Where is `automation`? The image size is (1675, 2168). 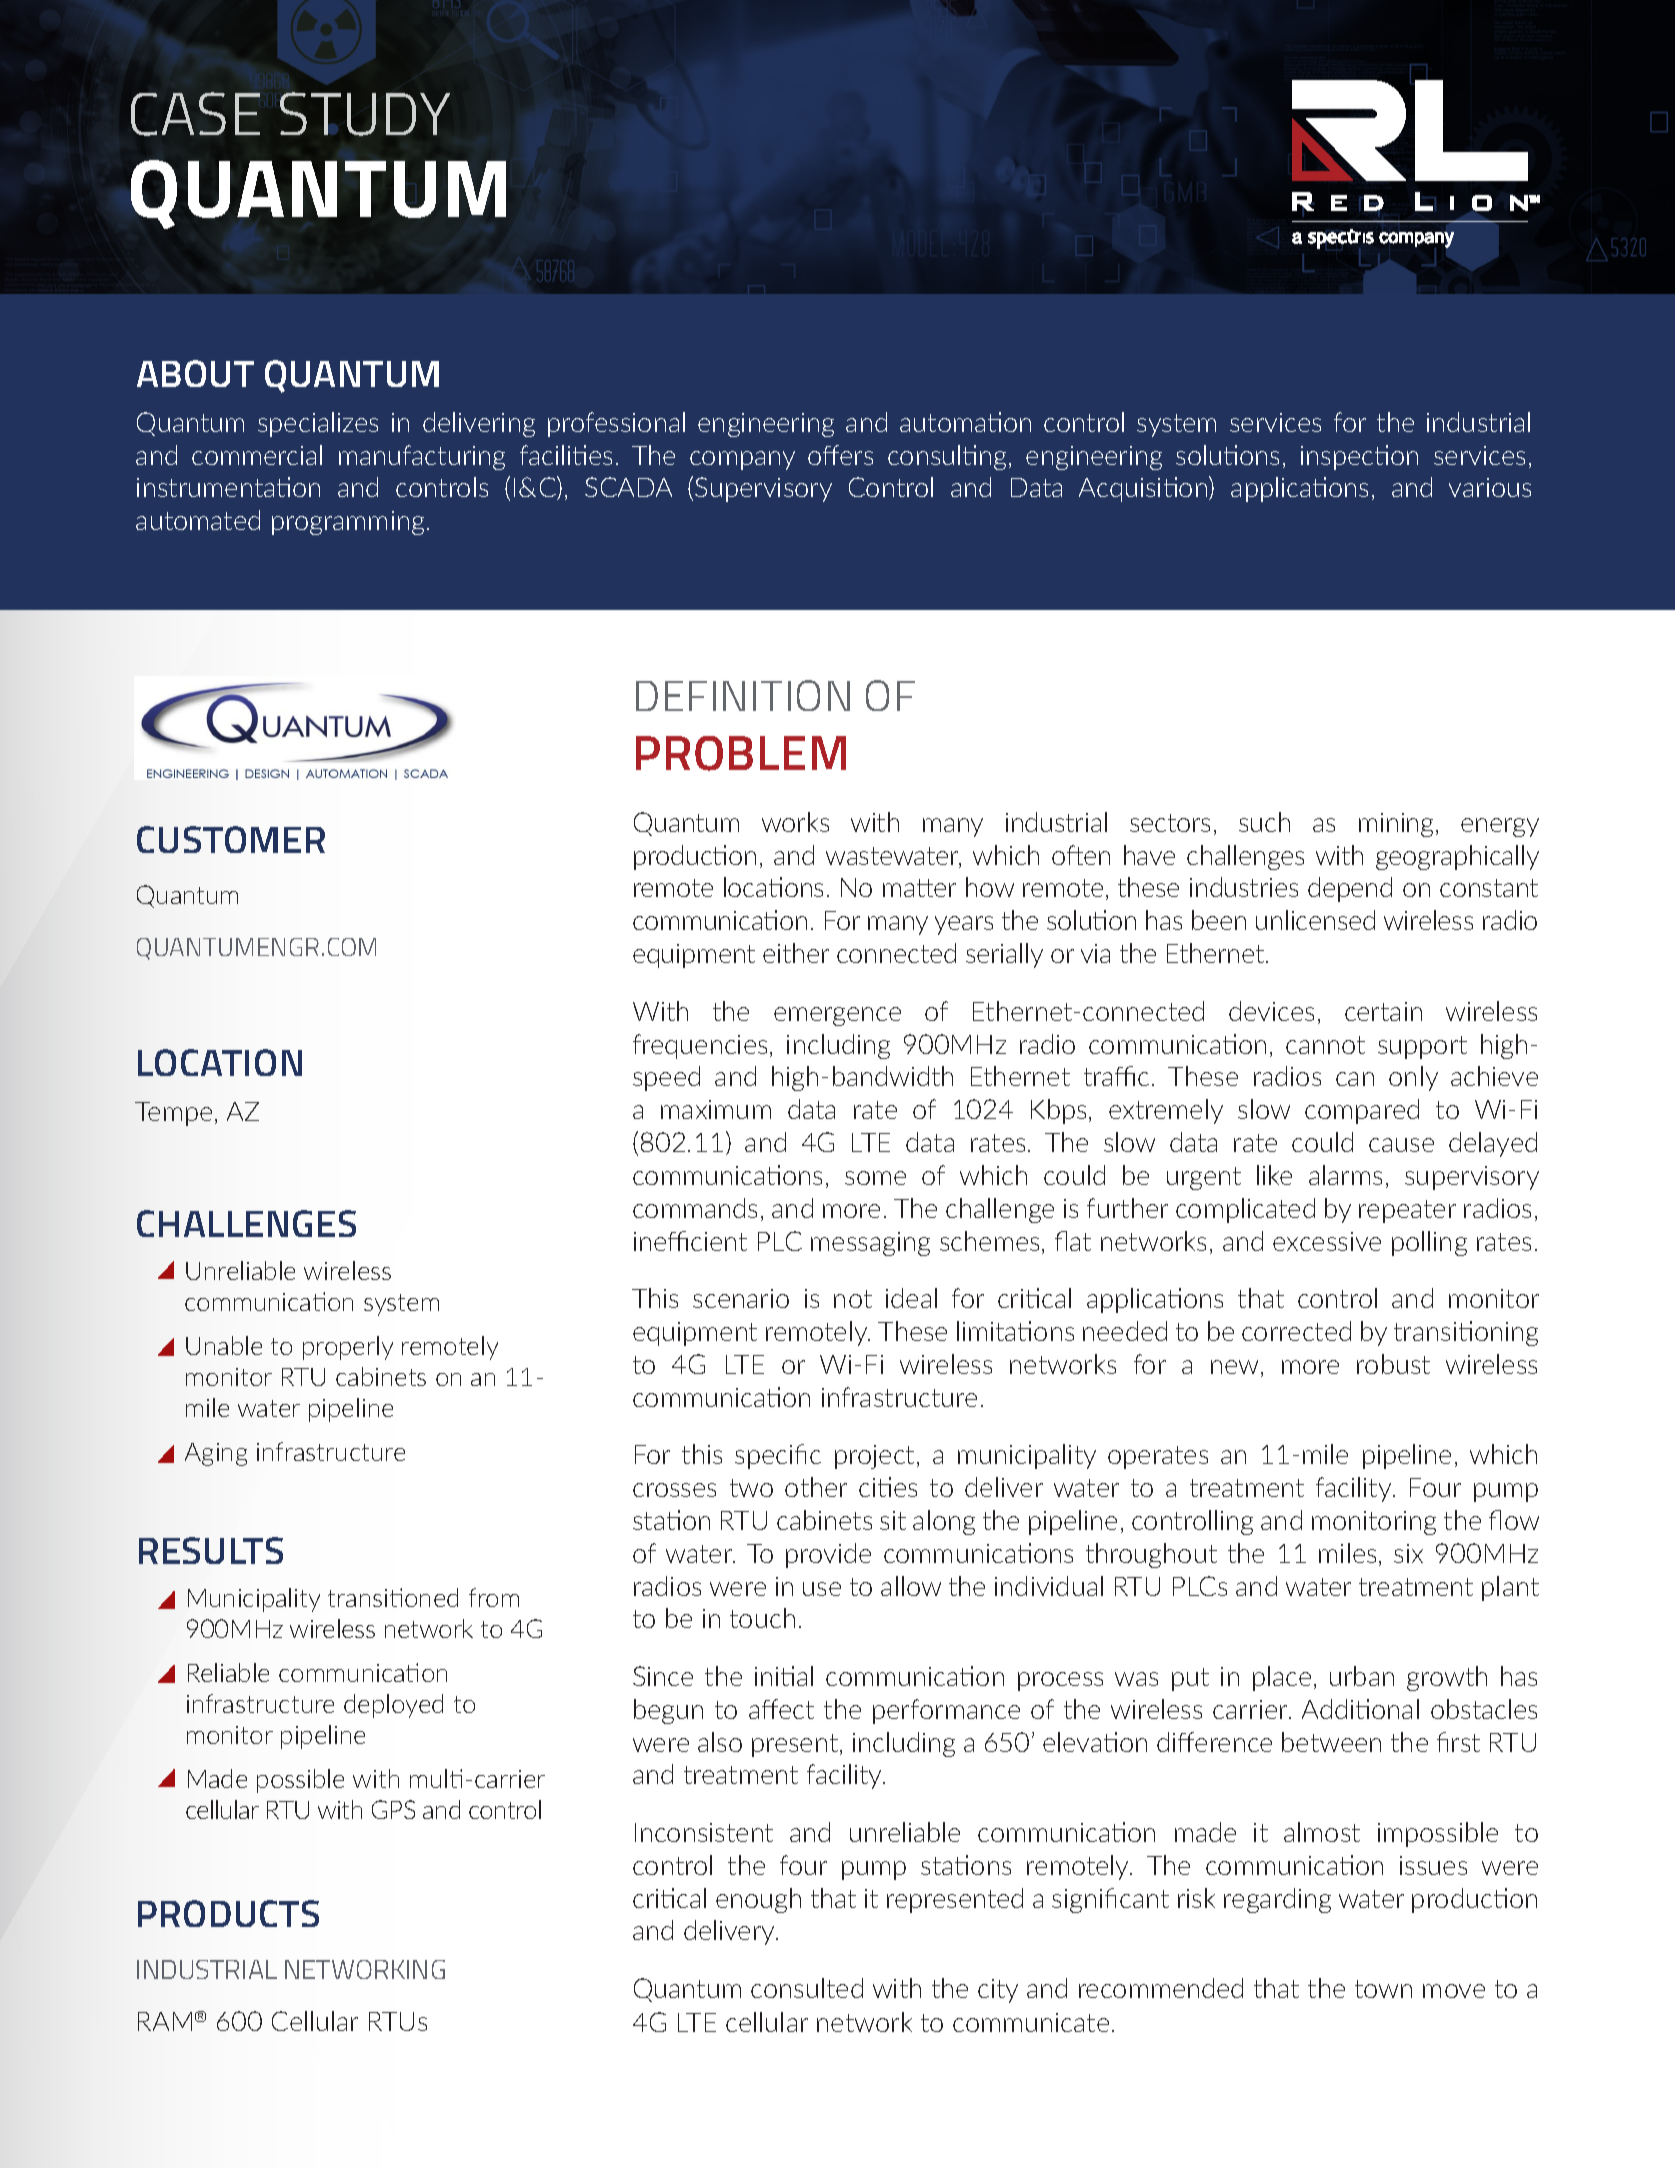 automation is located at coordinates (965, 422).
